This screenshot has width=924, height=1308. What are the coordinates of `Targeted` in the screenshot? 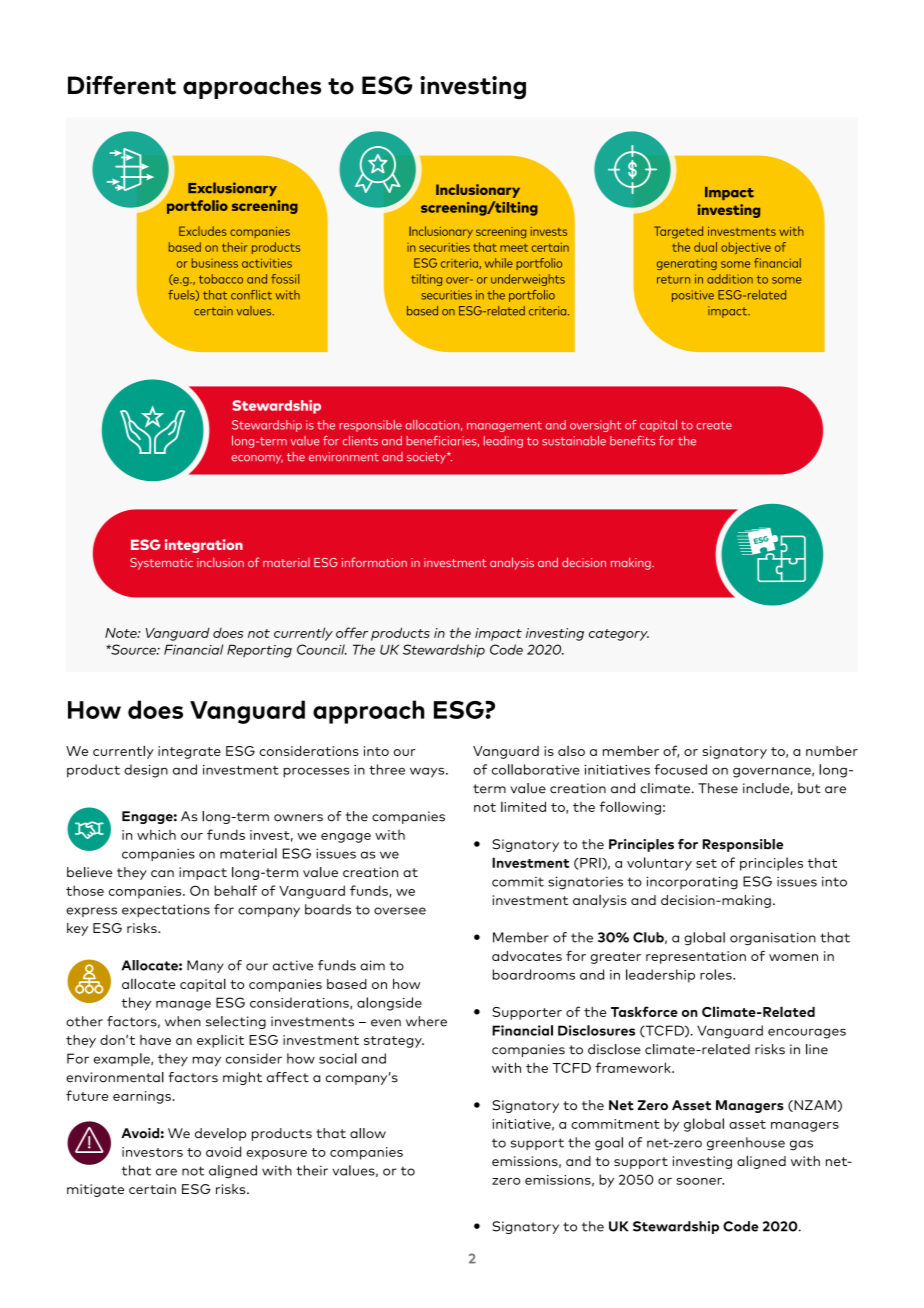 It's located at (678, 232).
